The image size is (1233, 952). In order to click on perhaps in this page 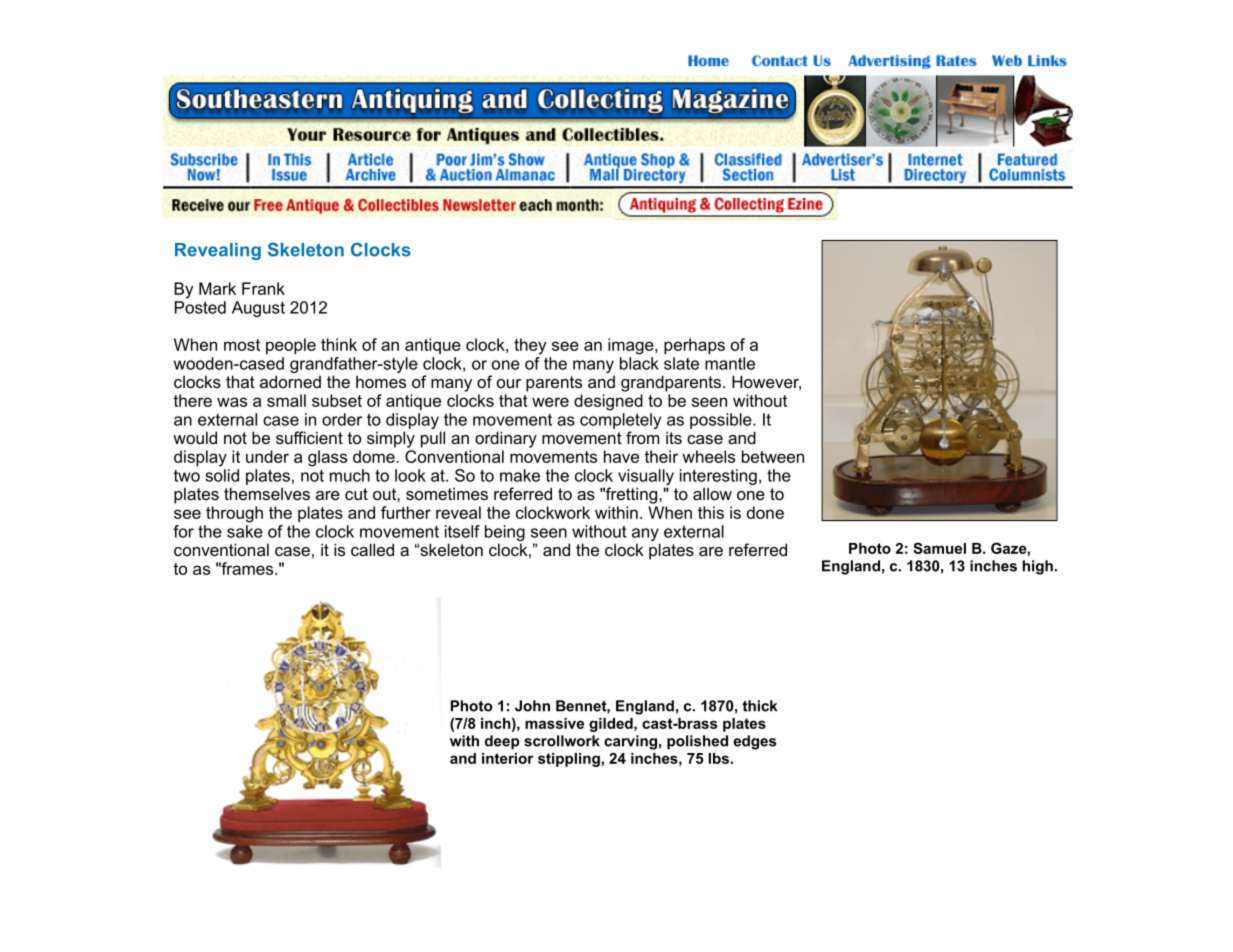, I will do `click(694, 346)`.
